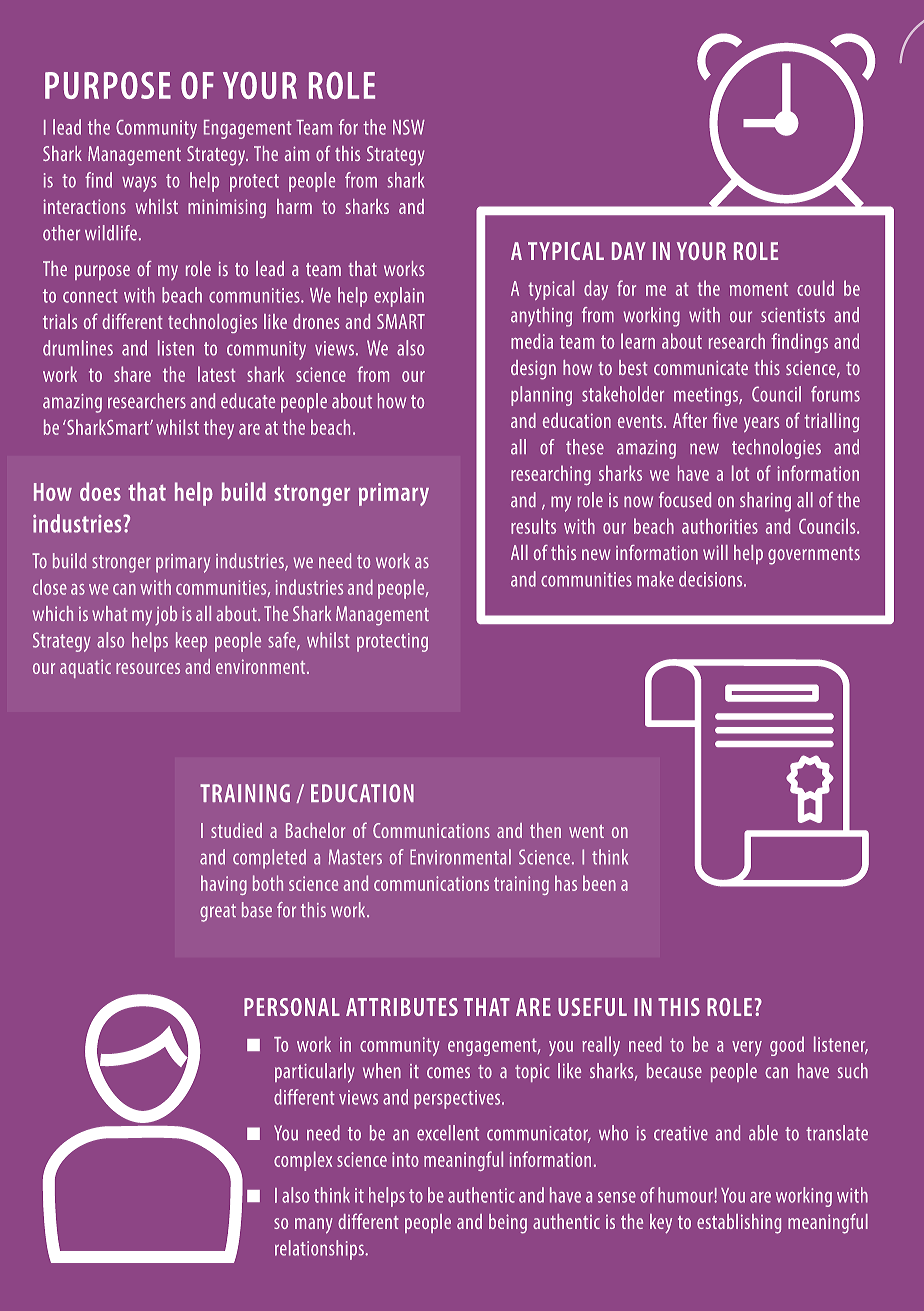 This screenshot has width=924, height=1311. What do you see at coordinates (533, 526) in the screenshot?
I see `results` at bounding box center [533, 526].
